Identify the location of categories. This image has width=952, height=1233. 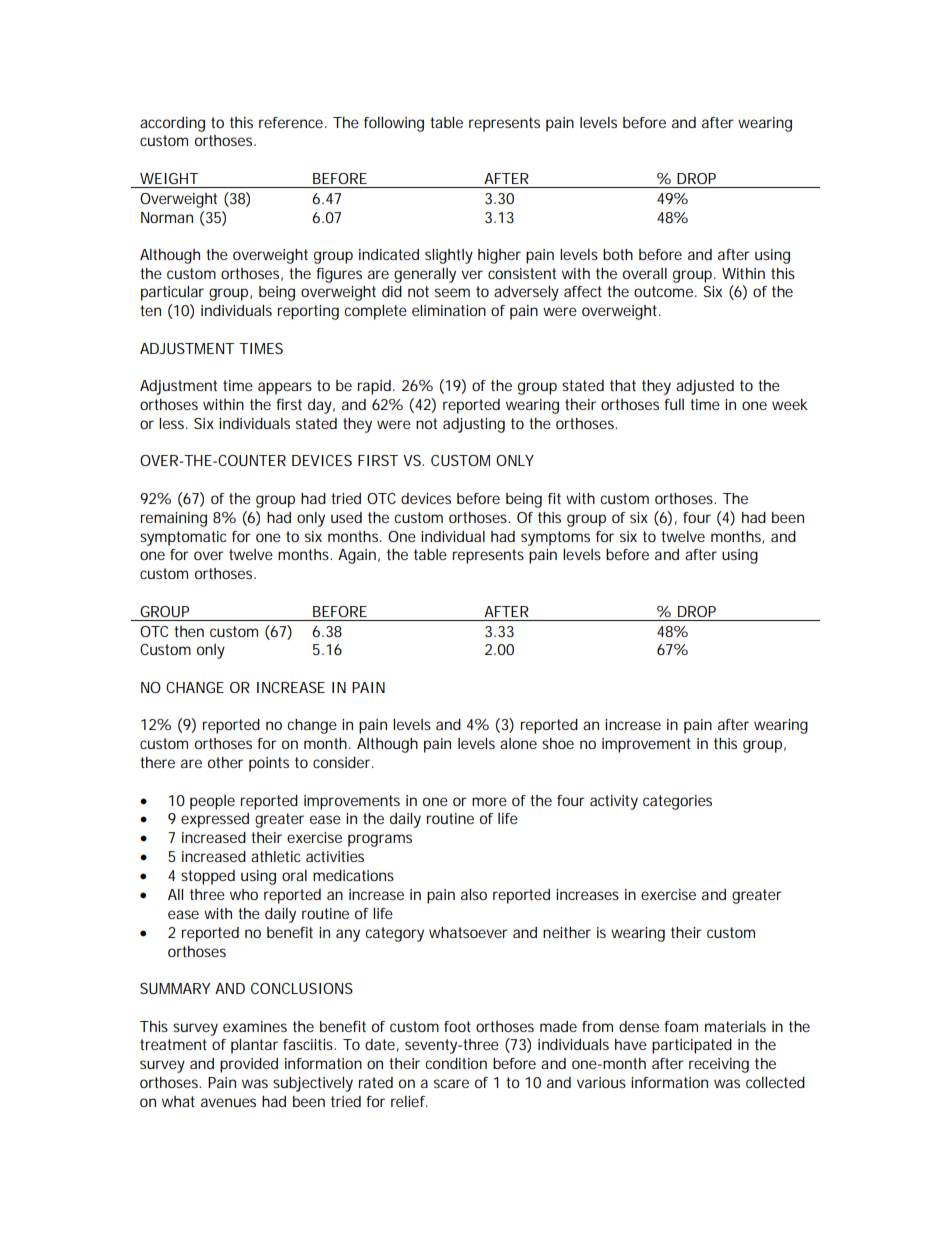
(677, 802).
